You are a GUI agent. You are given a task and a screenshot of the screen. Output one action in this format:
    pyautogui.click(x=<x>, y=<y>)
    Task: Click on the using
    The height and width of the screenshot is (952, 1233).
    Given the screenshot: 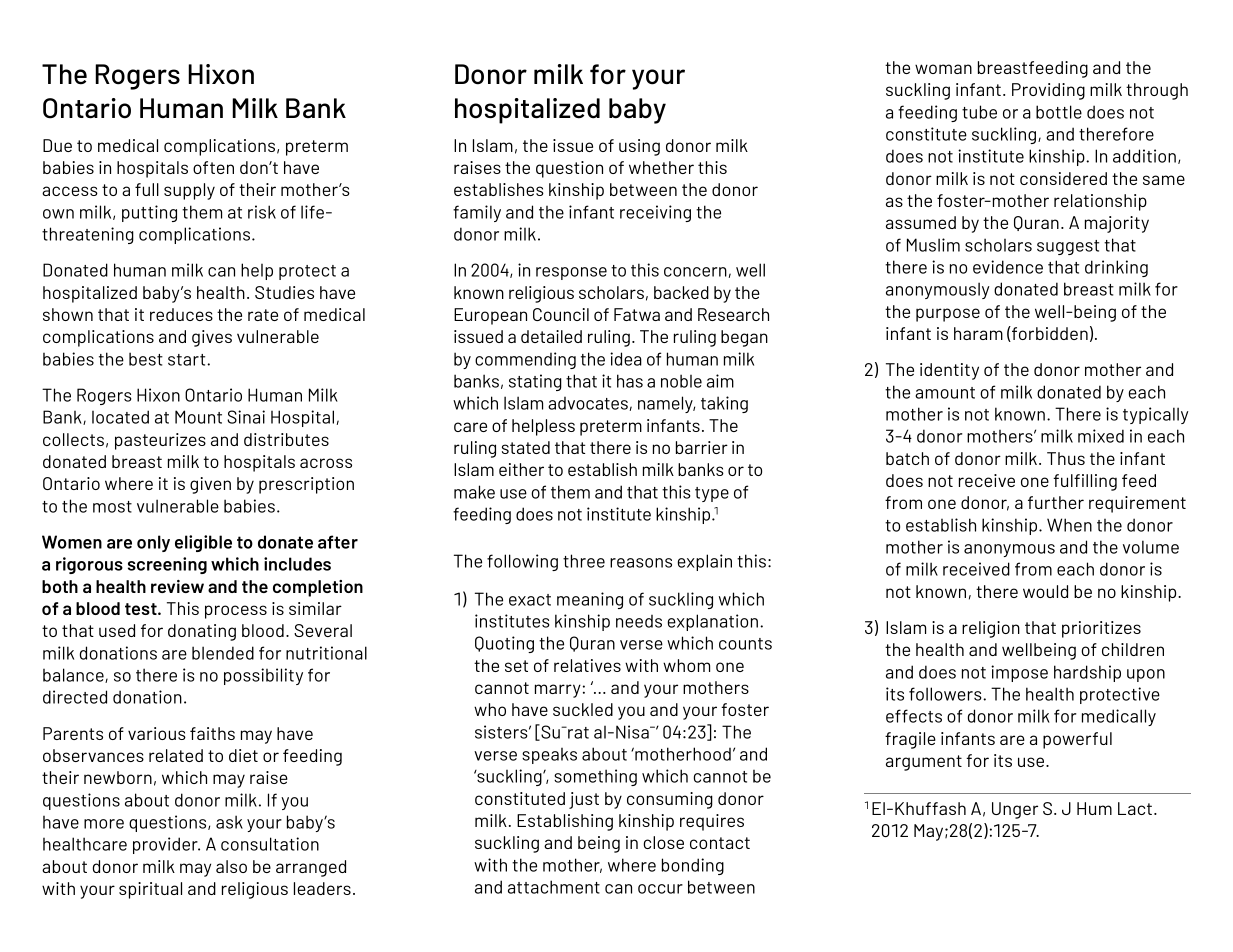 What is the action you would take?
    pyautogui.click(x=639, y=147)
